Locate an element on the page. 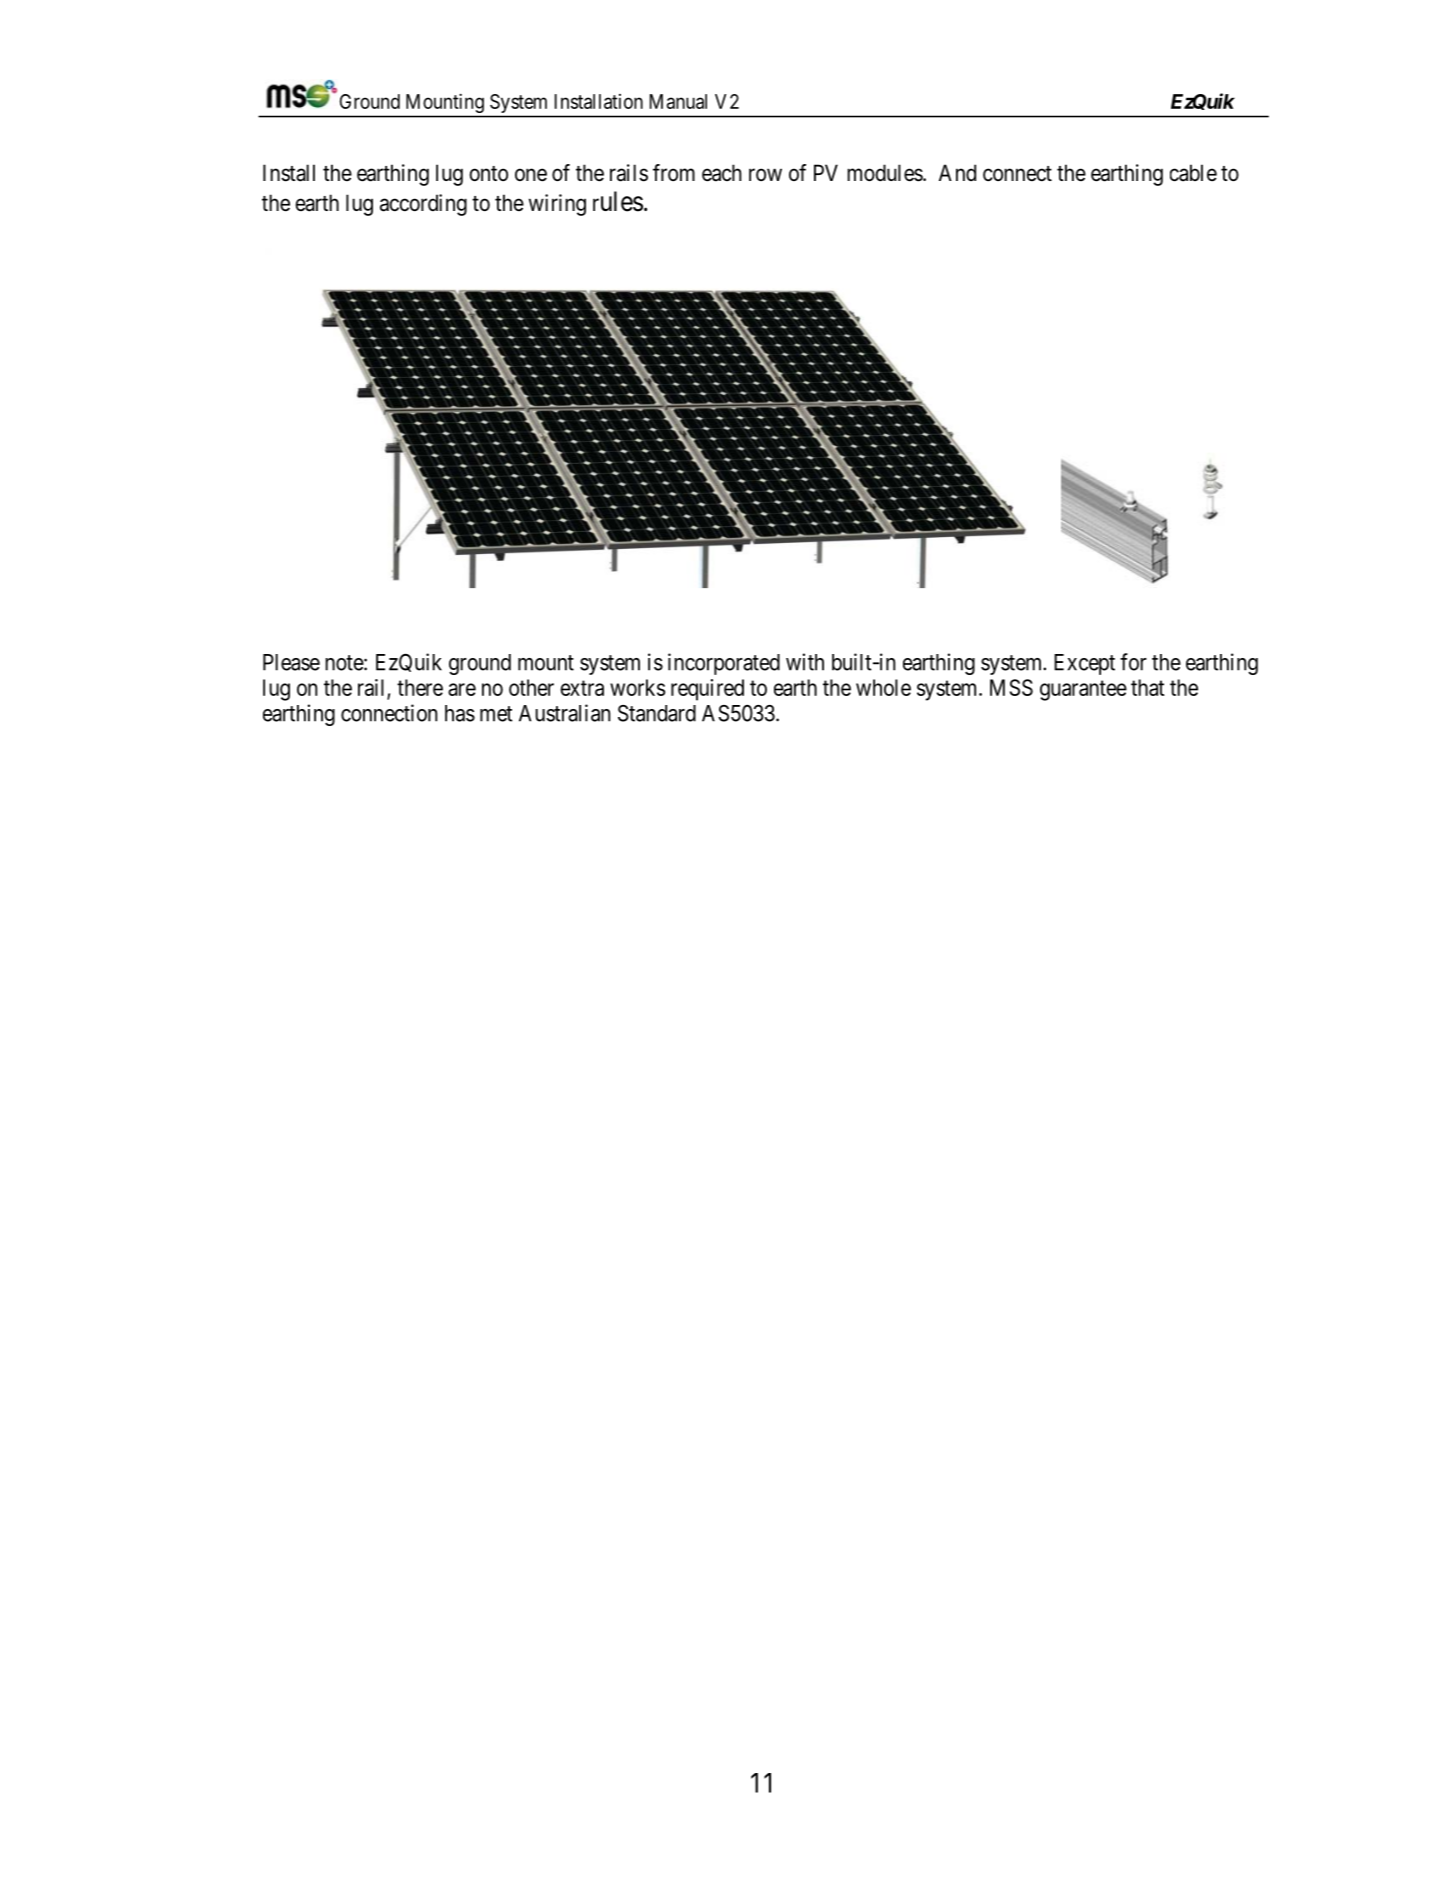 Image resolution: width=1450 pixels, height=1877 pixels. Except is located at coordinates (1084, 664).
